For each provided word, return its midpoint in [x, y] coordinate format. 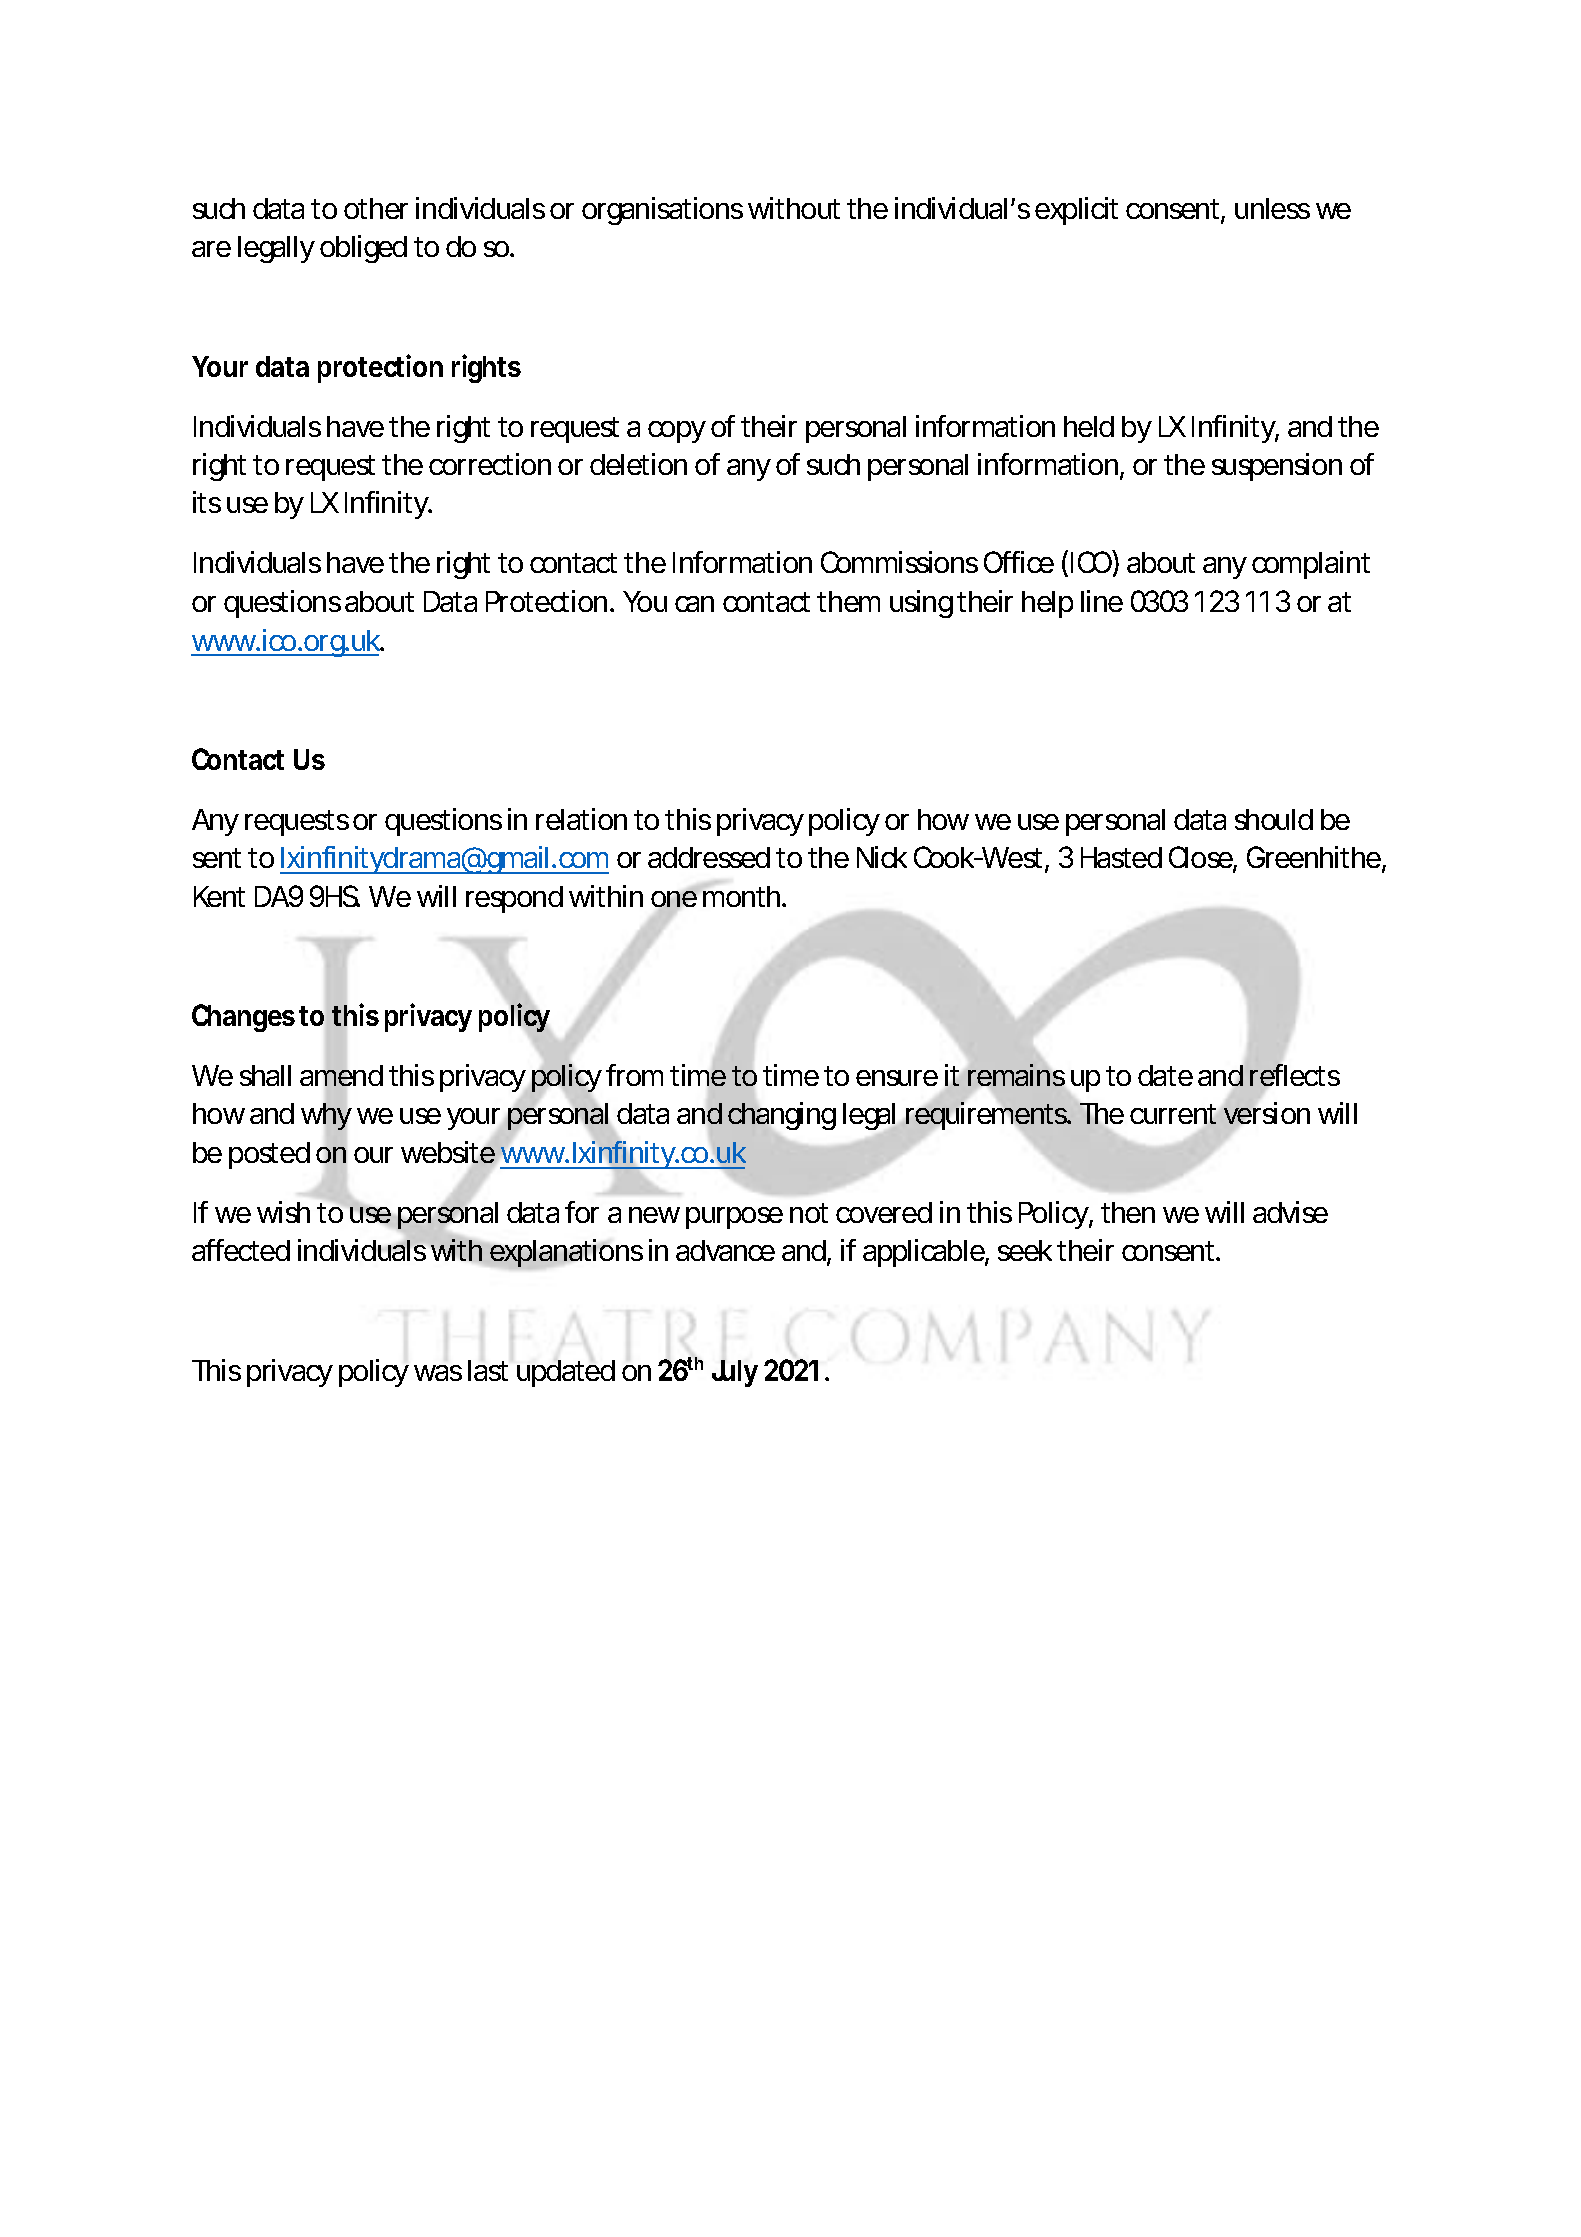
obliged [363, 249]
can [694, 604]
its [207, 502]
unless [1272, 208]
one [674, 899]
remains [1017, 1074]
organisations [662, 211]
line [1102, 601]
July [735, 1373]
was [438, 1373]
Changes [243, 1018]
